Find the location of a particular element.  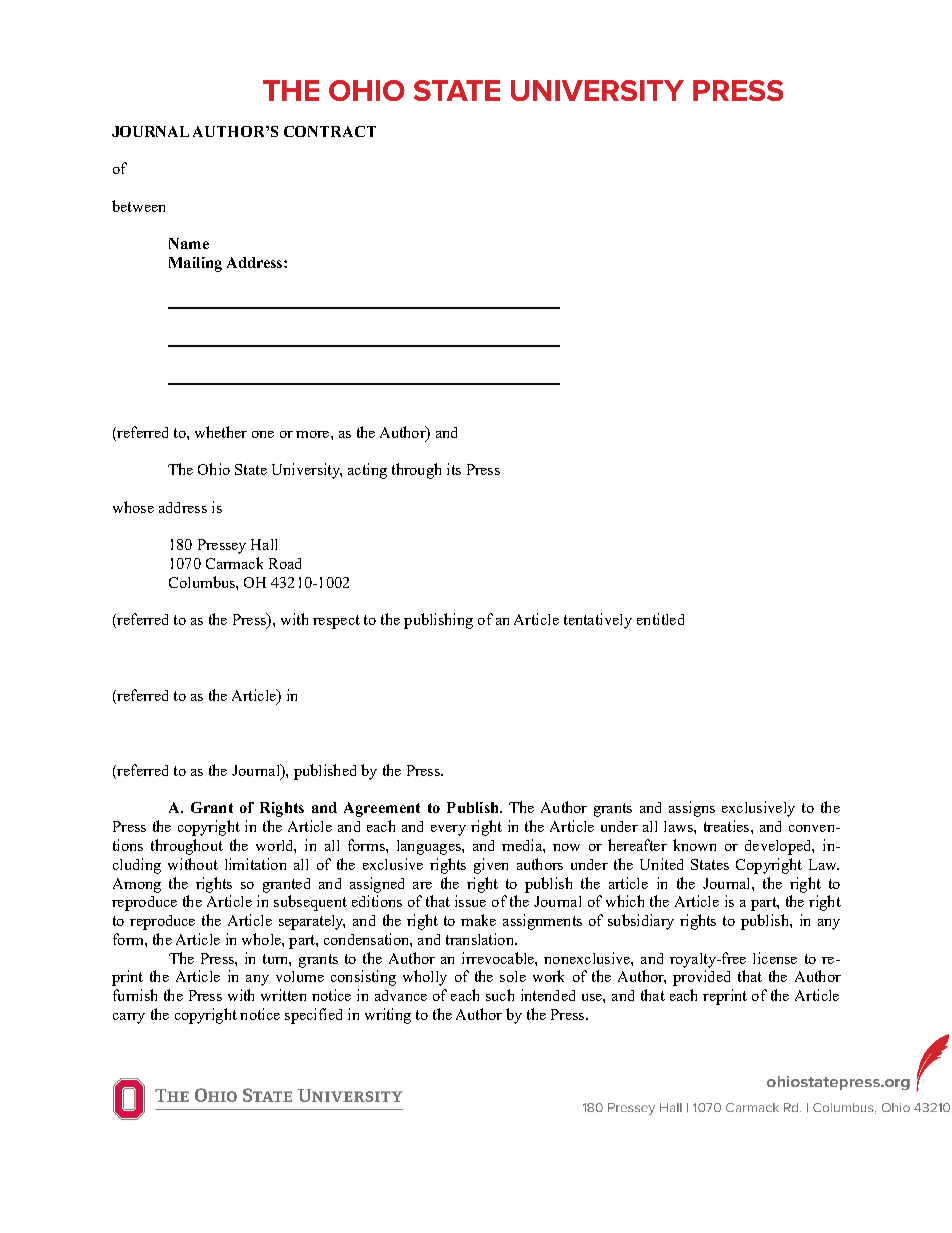

CONTRACT is located at coordinates (330, 131).
